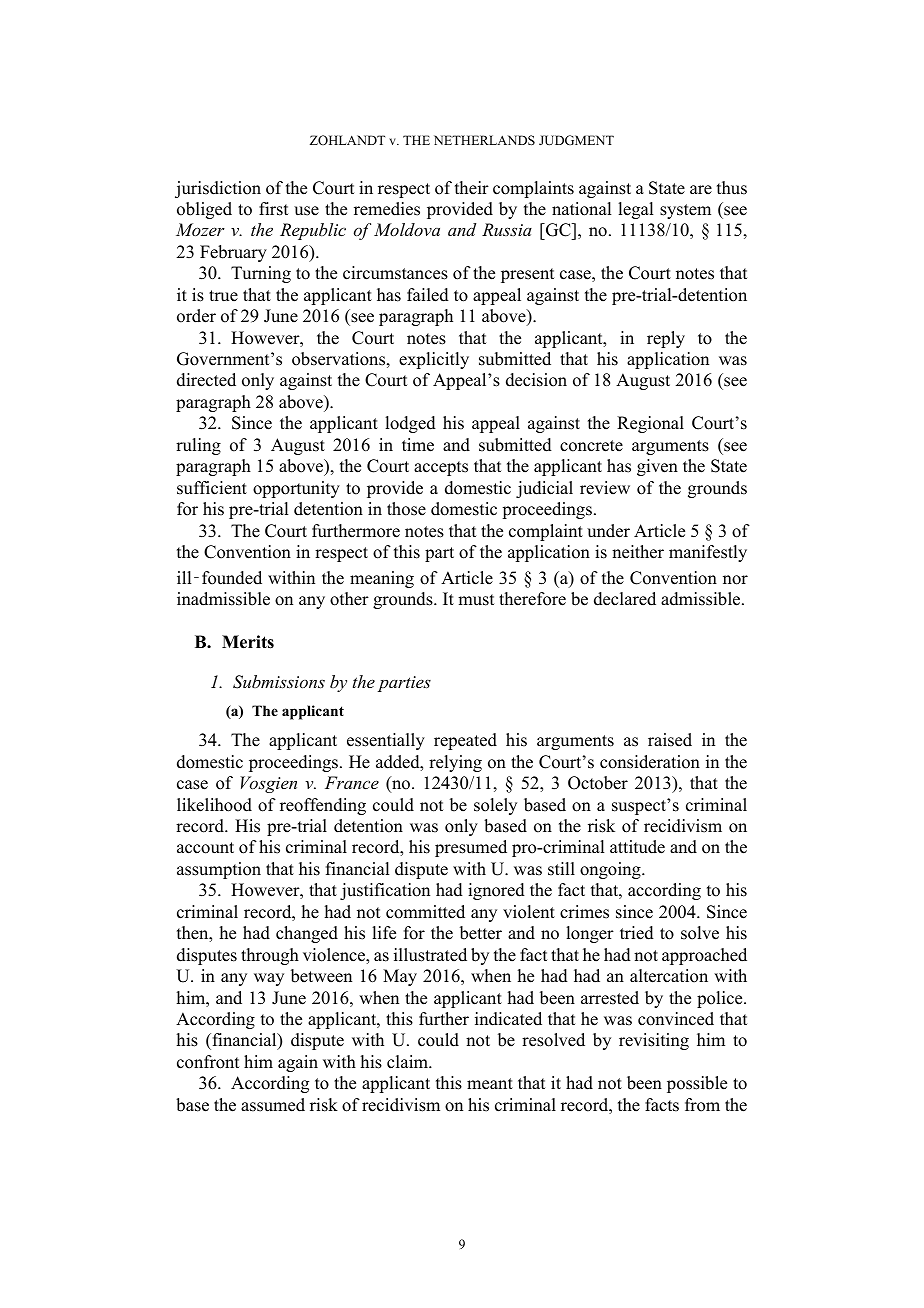 Image resolution: width=924 pixels, height=1308 pixels. I want to click on likelihood, so click(214, 805).
